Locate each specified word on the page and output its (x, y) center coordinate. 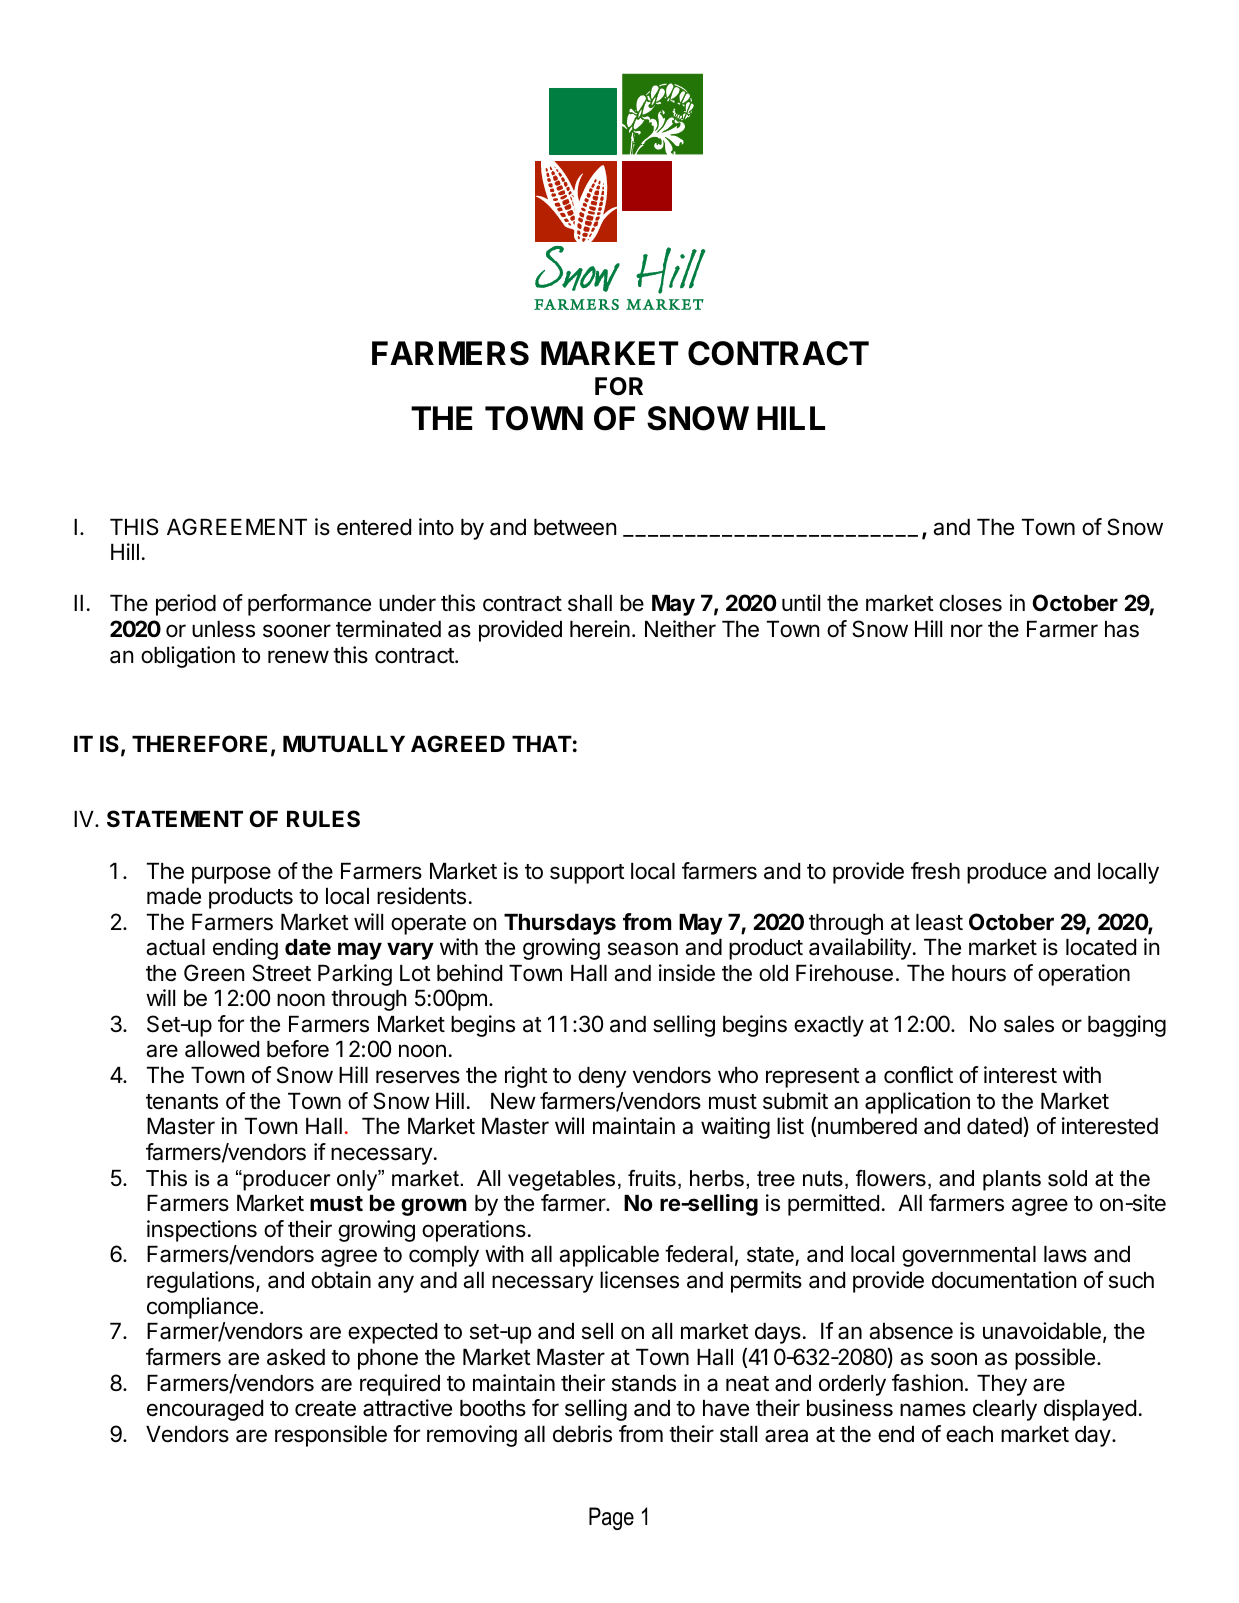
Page (611, 1518)
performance (309, 605)
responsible (331, 1436)
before (298, 1049)
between (575, 527)
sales (1029, 1024)
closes (970, 603)
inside (687, 973)
